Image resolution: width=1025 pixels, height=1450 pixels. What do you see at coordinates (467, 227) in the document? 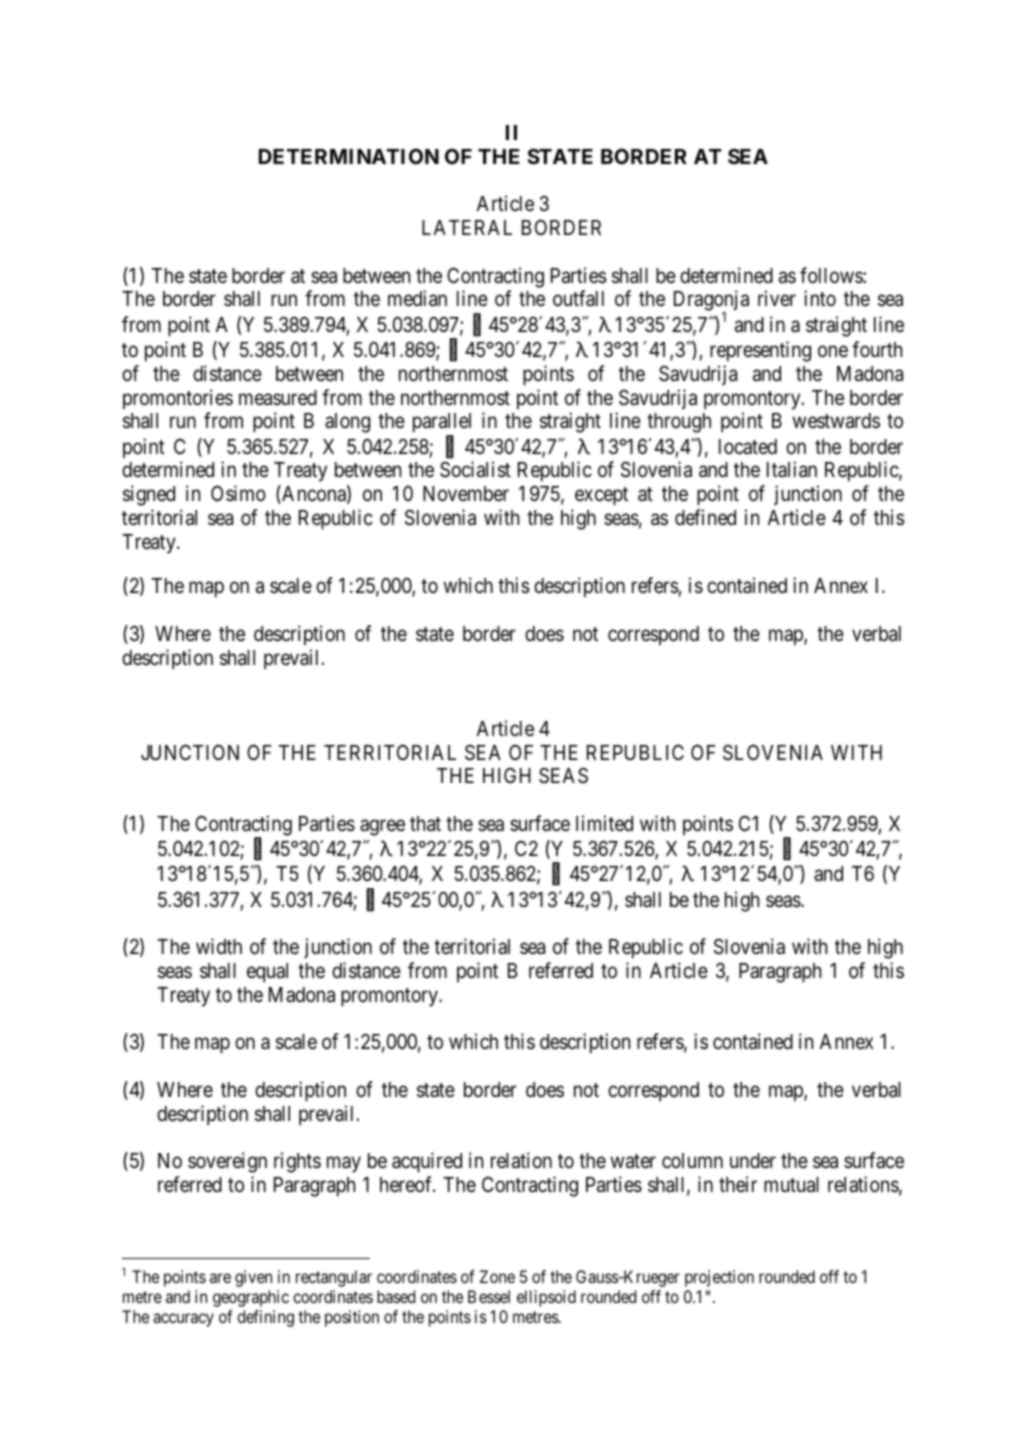
I see `LATERAL` at bounding box center [467, 227].
